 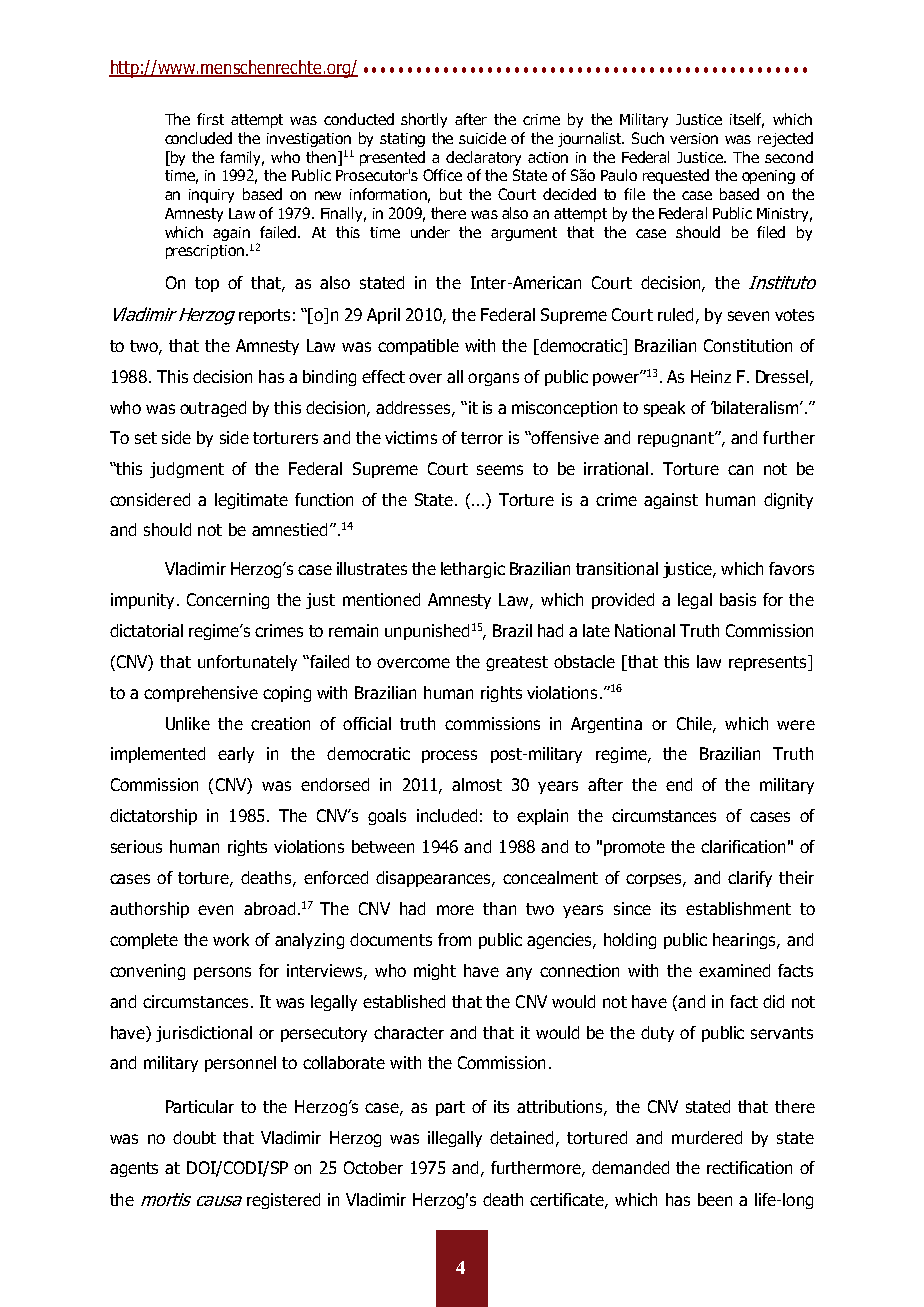 What do you see at coordinates (788, 501) in the screenshot?
I see `dignity` at bounding box center [788, 501].
